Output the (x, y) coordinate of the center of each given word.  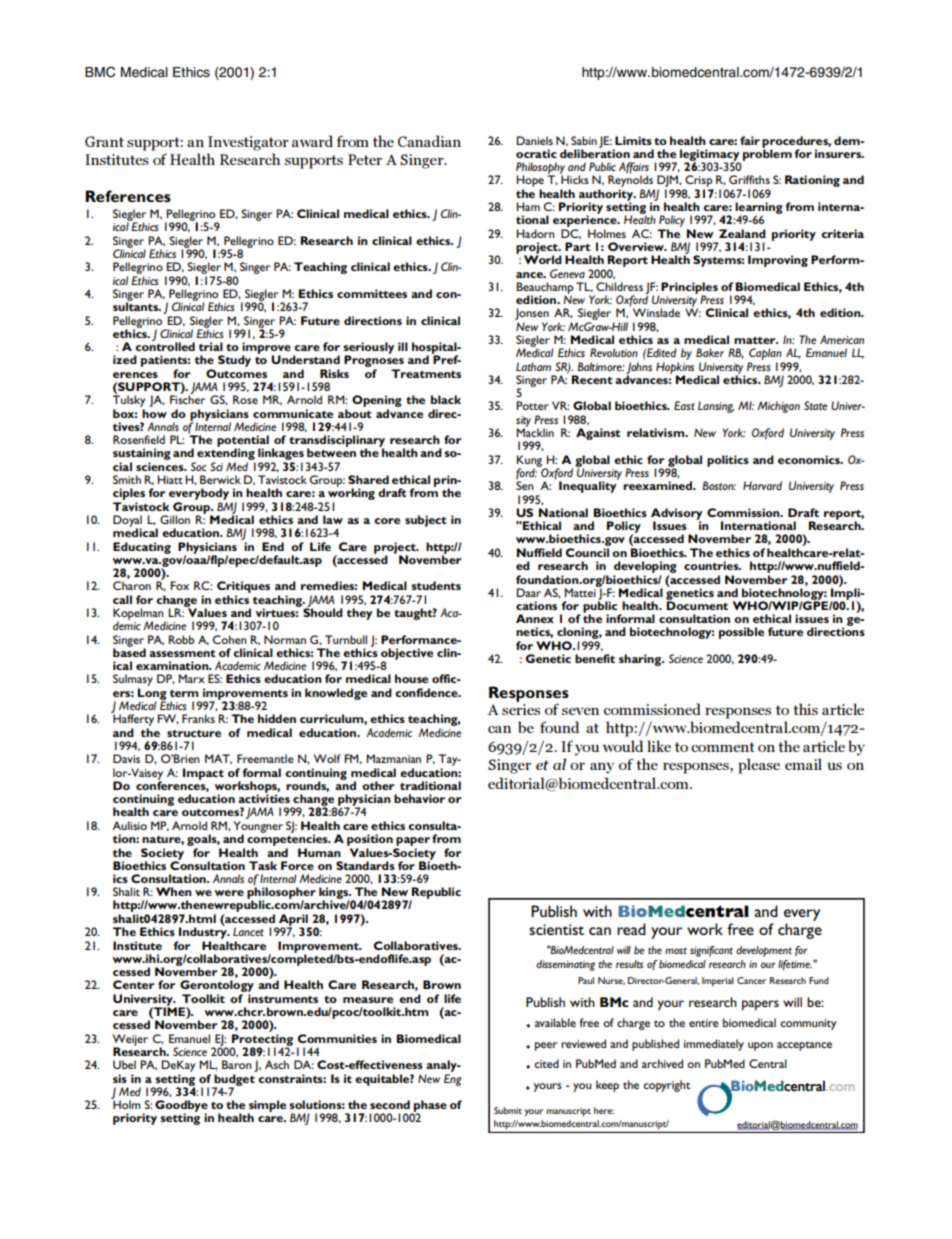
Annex (535, 618)
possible (741, 633)
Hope (530, 182)
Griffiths (749, 179)
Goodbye (181, 1107)
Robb (181, 639)
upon (760, 1046)
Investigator (248, 143)
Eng (453, 1080)
